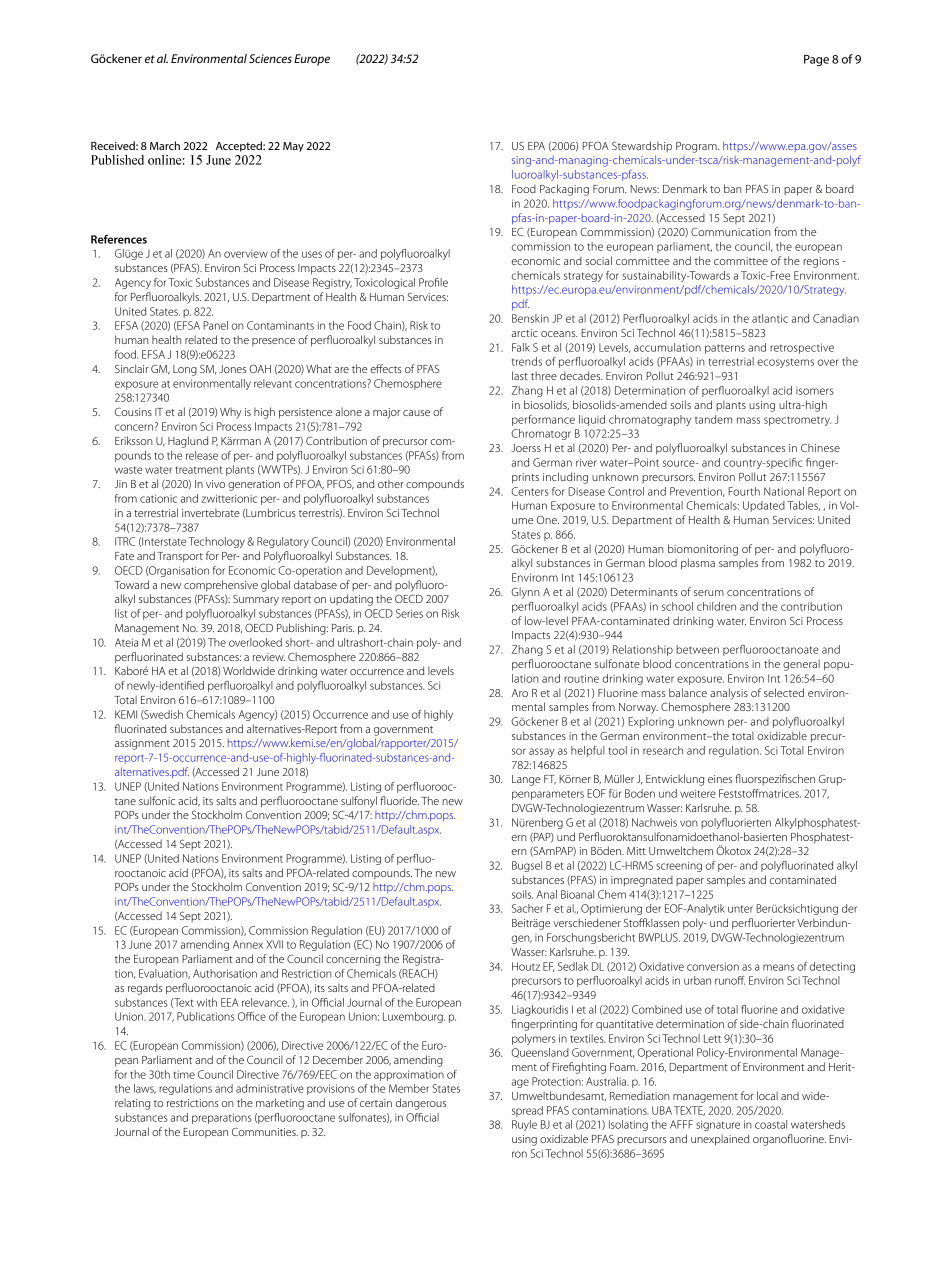 The width and height of the screenshot is (952, 1265). What do you see at coordinates (211, 512) in the screenshot?
I see `invertebrate` at bounding box center [211, 512].
